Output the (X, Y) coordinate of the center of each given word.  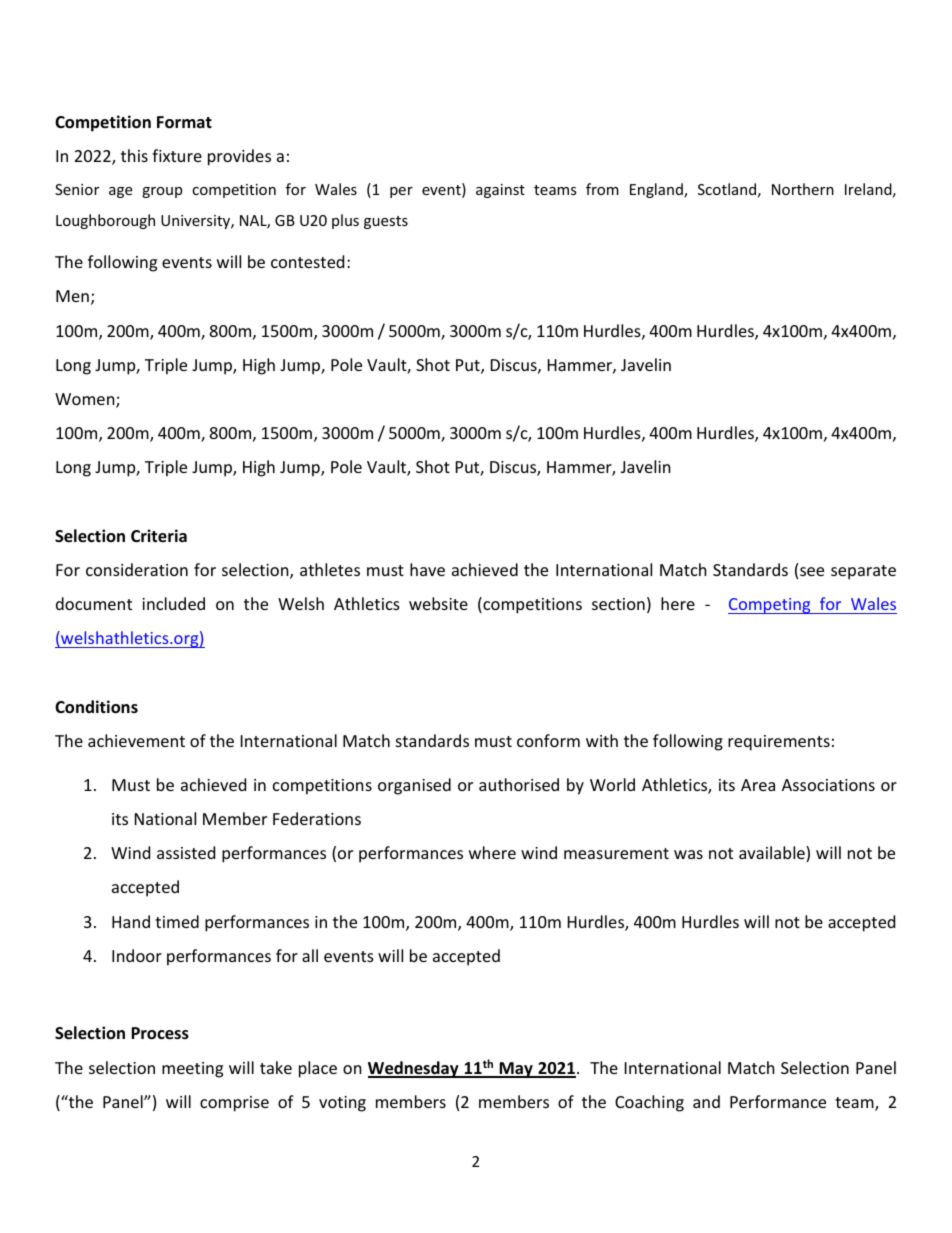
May (516, 1070)
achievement (136, 740)
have (427, 569)
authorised (519, 784)
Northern (803, 189)
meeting (192, 1070)
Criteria (159, 536)
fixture (177, 155)
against (500, 191)
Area (758, 785)
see (812, 571)
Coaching (649, 1103)
